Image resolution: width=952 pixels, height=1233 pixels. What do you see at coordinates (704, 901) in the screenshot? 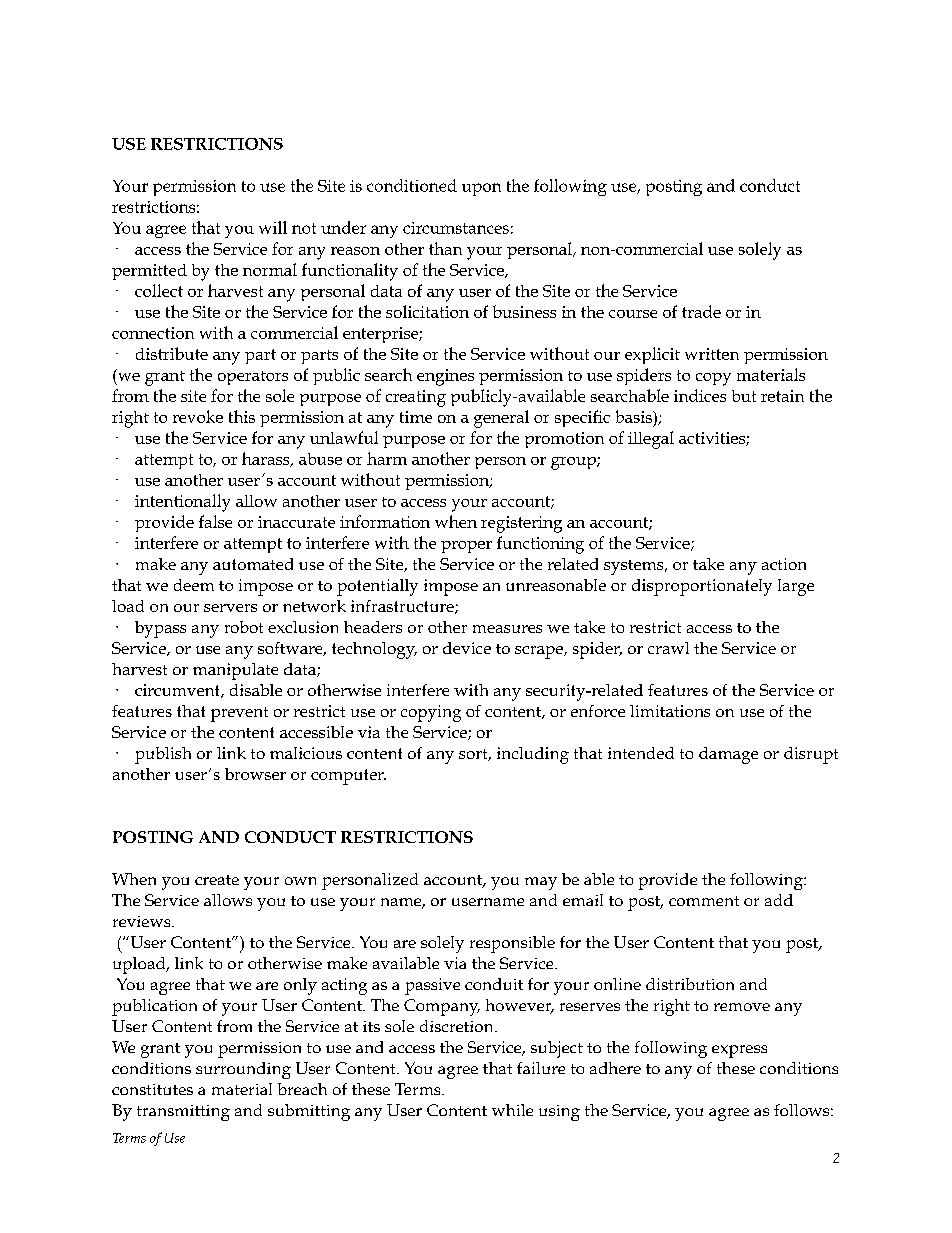
I see `comment` at bounding box center [704, 901].
